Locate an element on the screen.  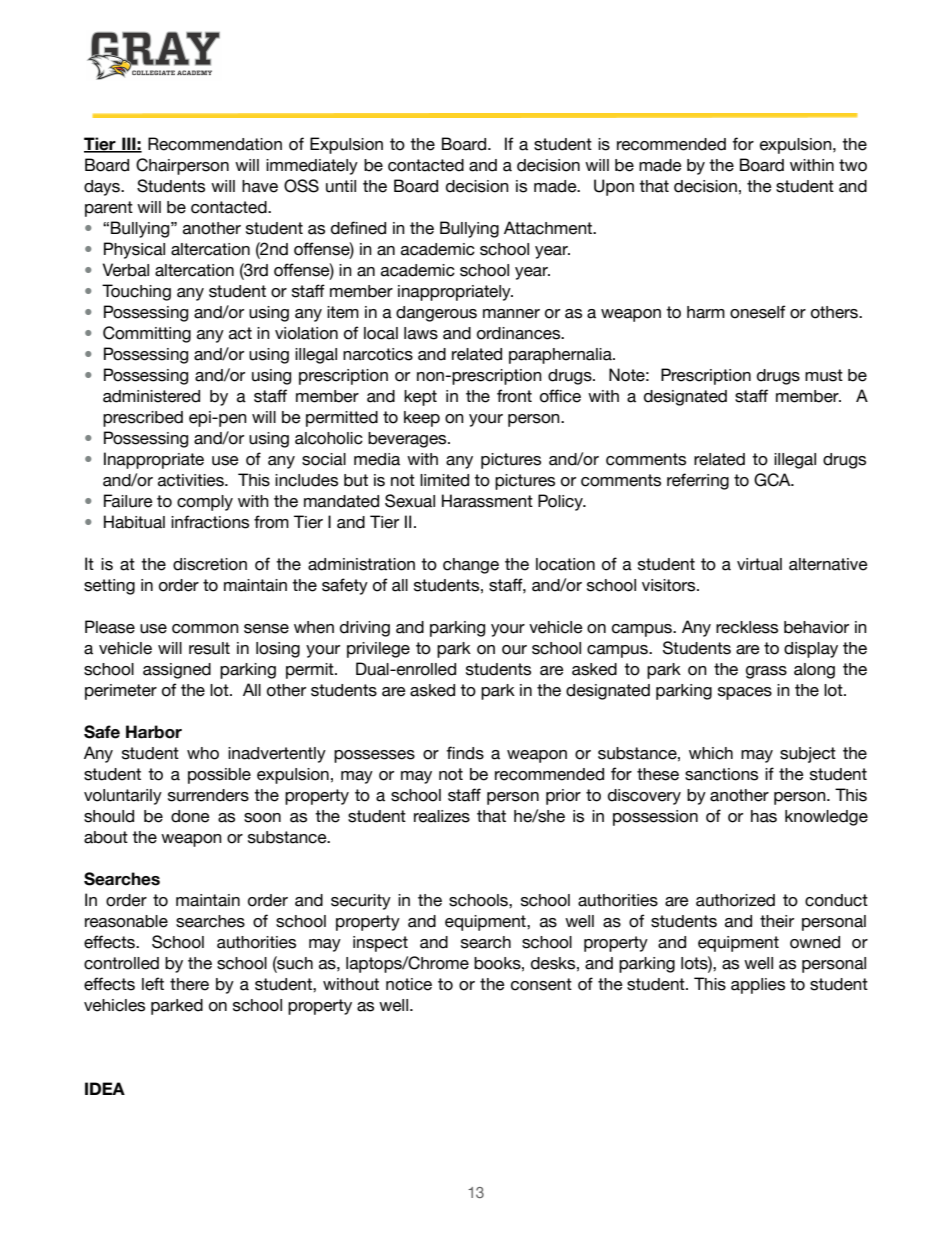
applies is located at coordinates (758, 986).
